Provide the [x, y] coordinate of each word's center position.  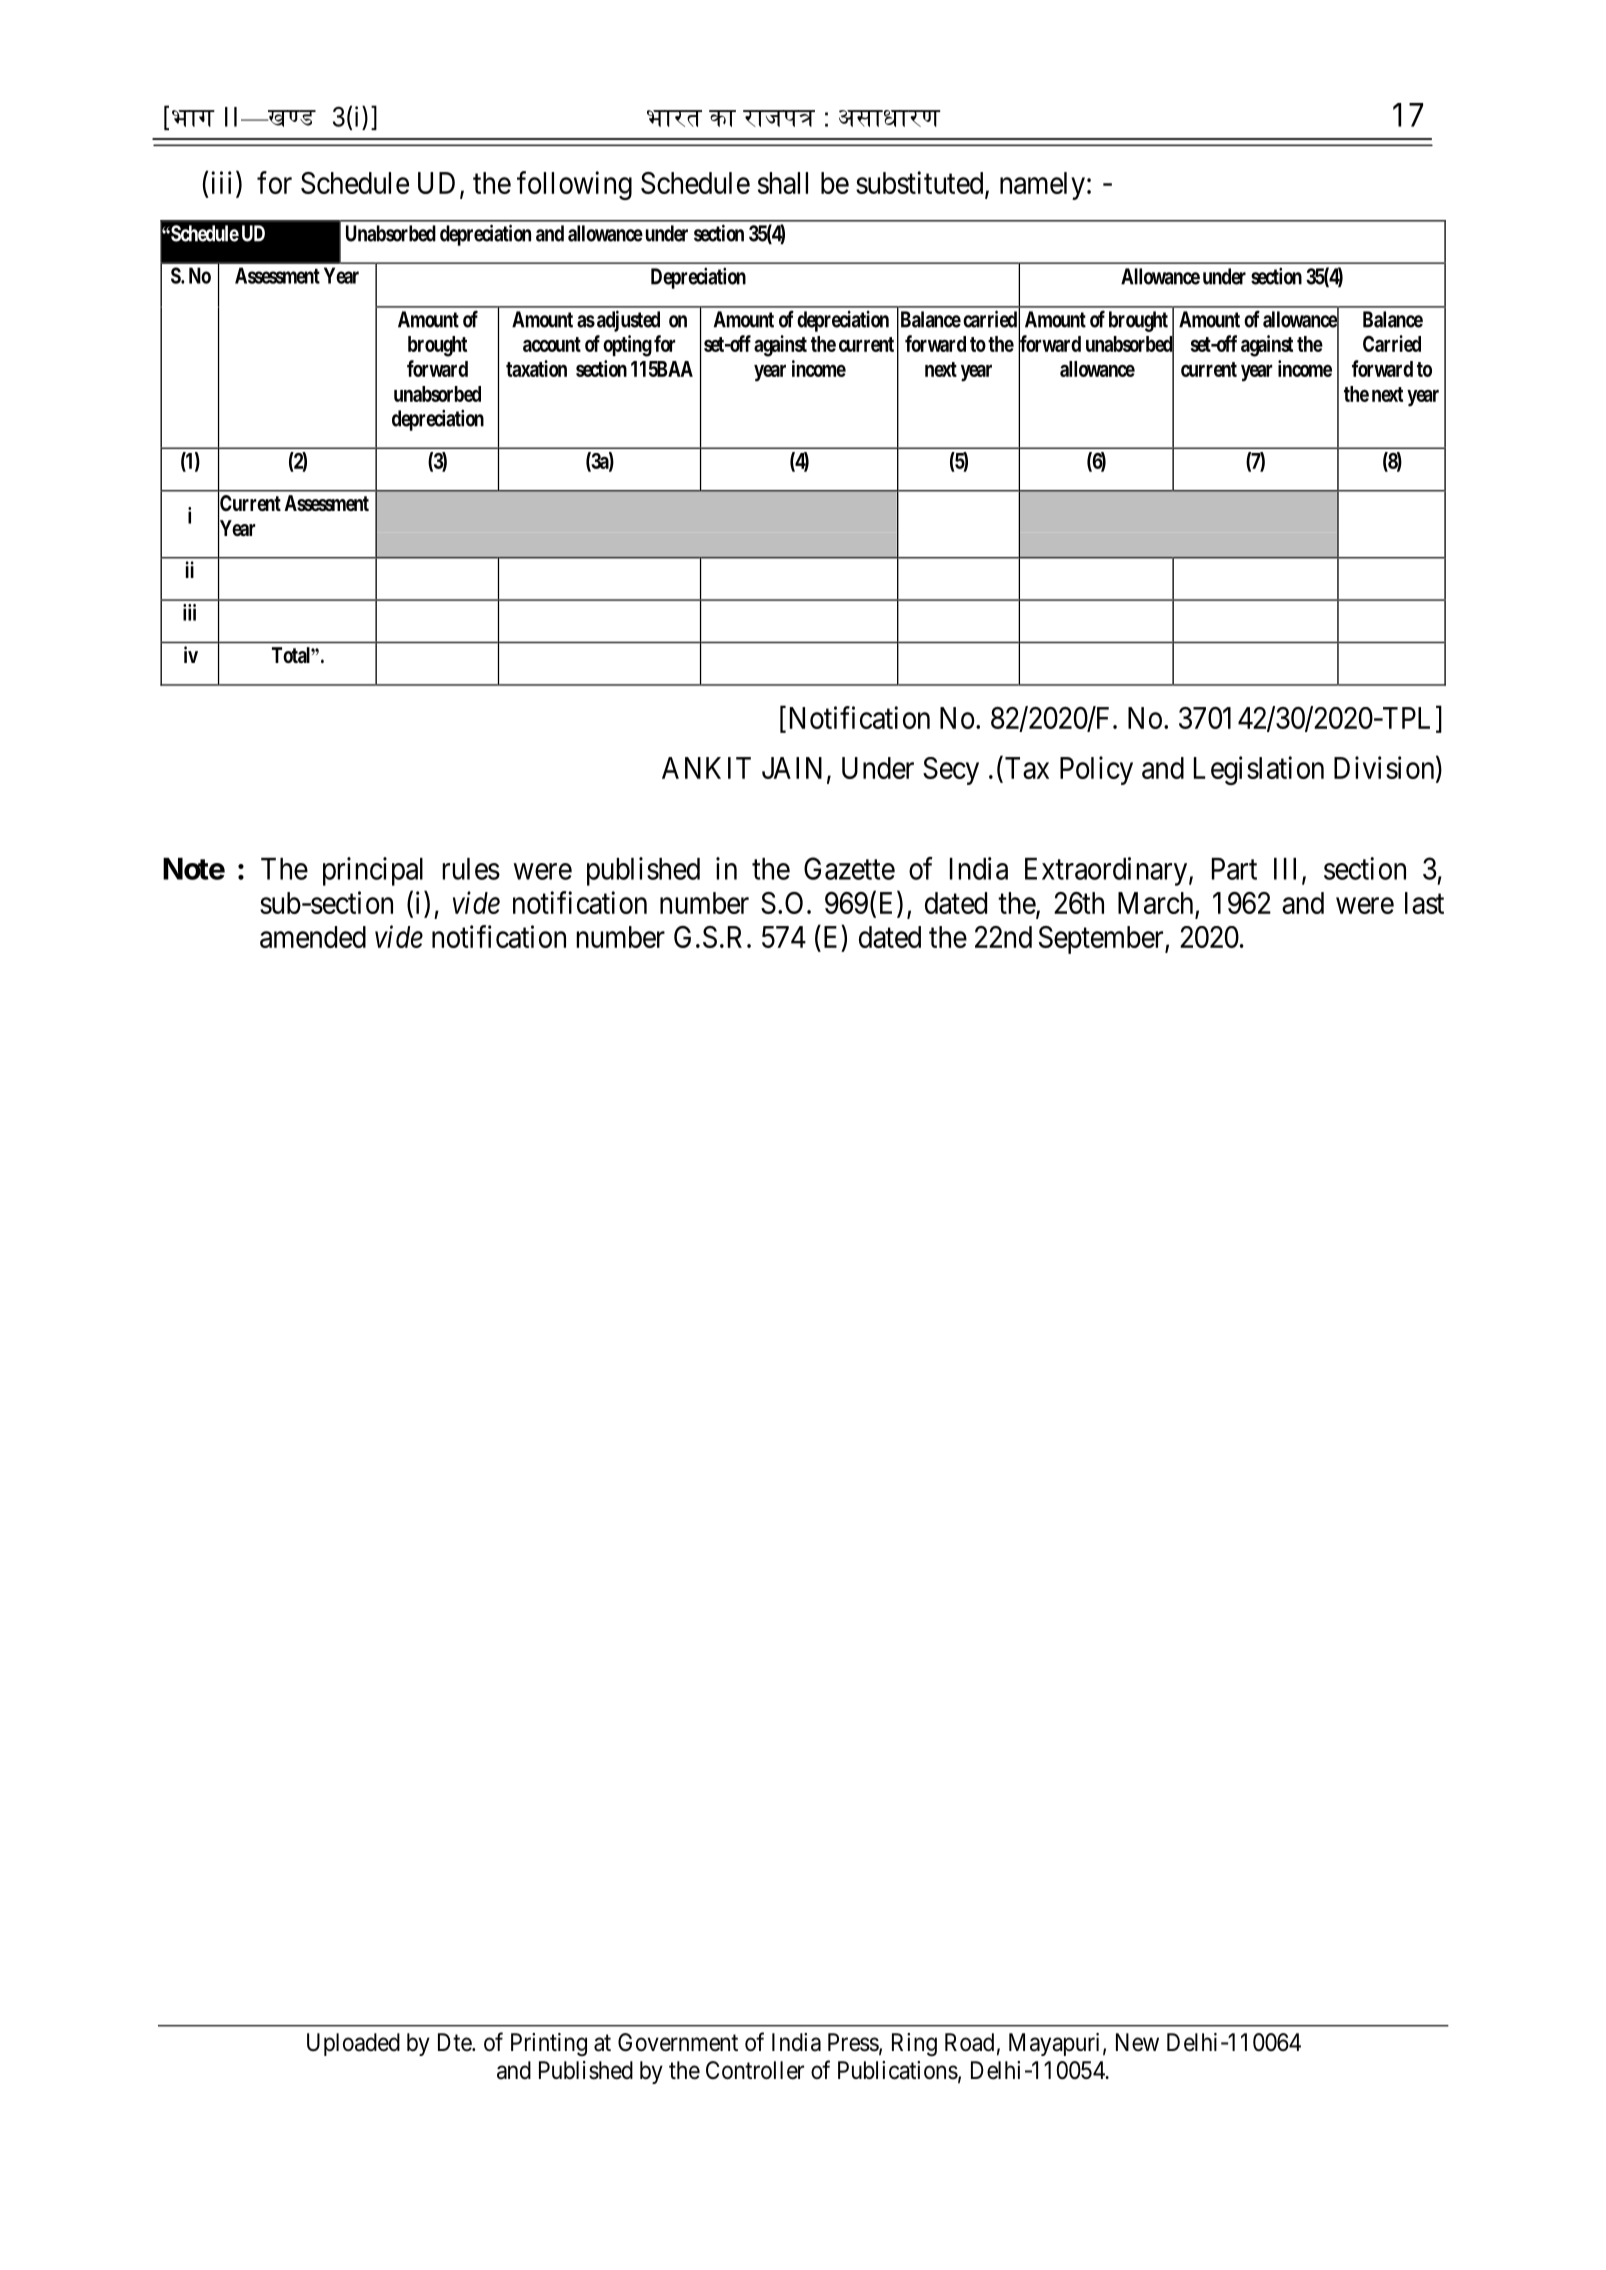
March [1157, 904]
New [1137, 2042]
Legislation [1259, 770]
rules [471, 869]
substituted [921, 184]
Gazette [849, 868]
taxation [536, 368]
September [1102, 940]
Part [1234, 869]
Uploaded [353, 2044]
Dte [455, 2042]
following [574, 185]
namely [1042, 186]
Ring [914, 2045]
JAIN [792, 768]
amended [313, 937]
